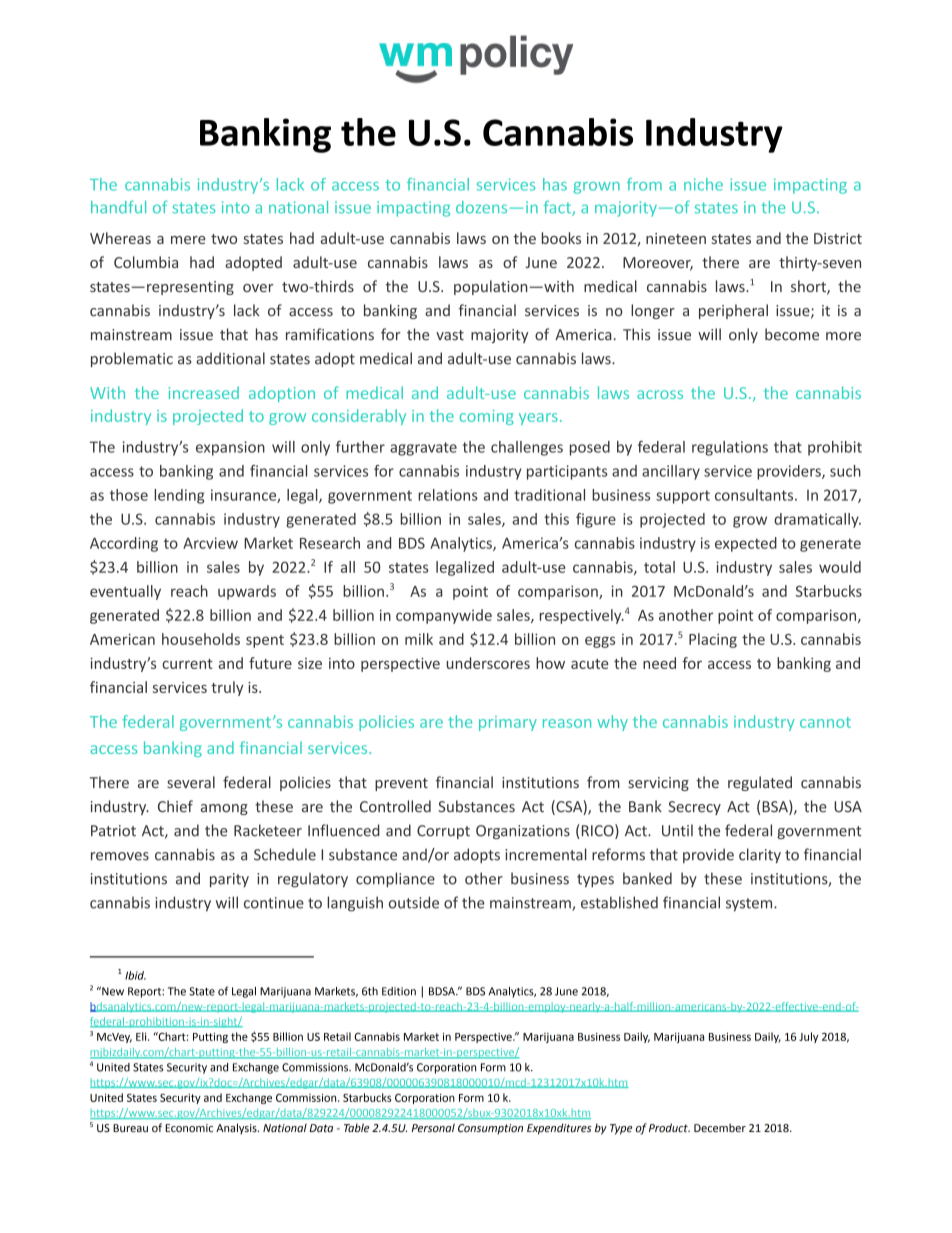  Describe the element at coordinates (224, 809) in the screenshot. I see `among` at that location.
